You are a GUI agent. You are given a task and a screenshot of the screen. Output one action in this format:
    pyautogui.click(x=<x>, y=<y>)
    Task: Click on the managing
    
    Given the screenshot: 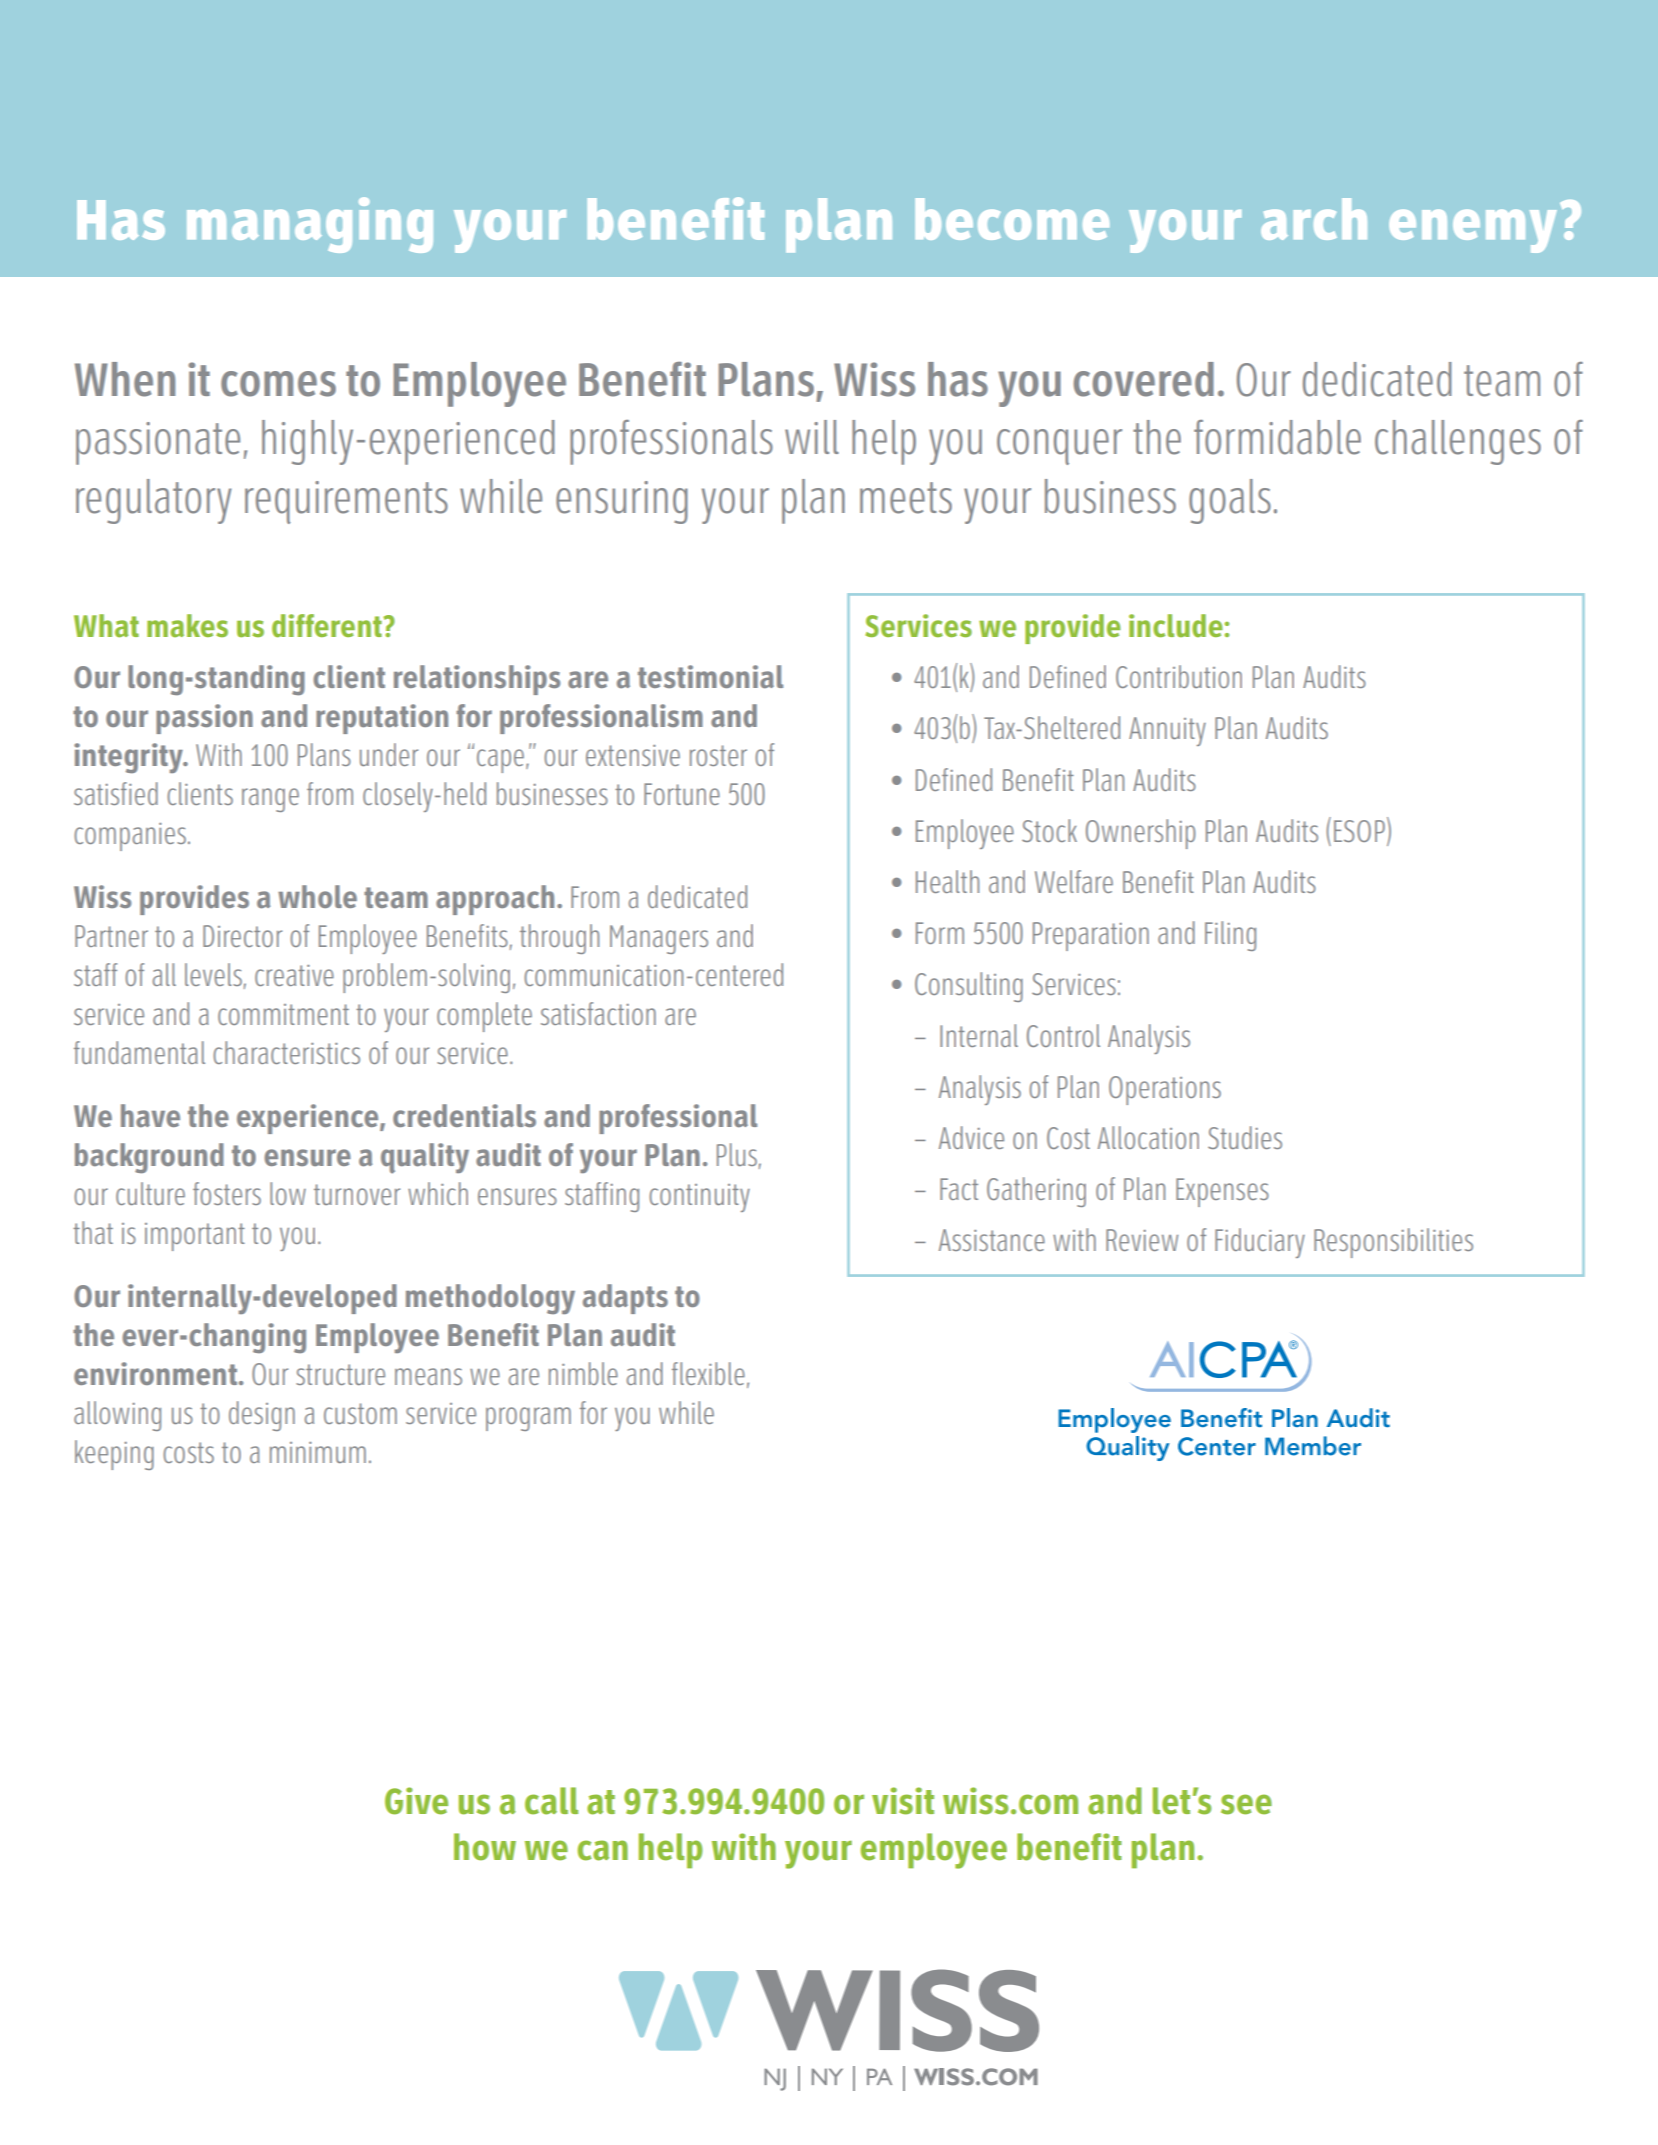 What is the action you would take?
    pyautogui.click(x=310, y=225)
